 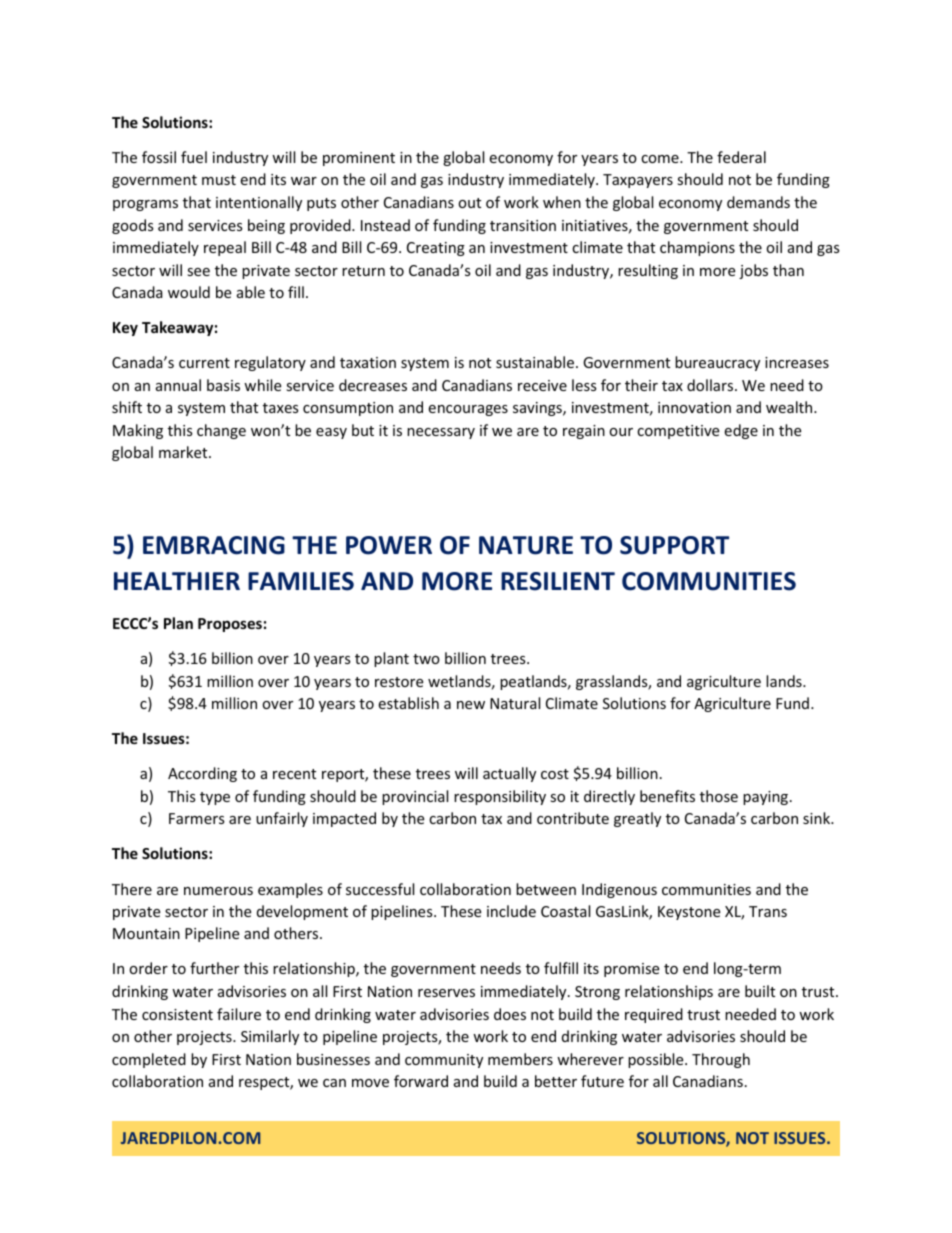 I want to click on Farmers, so click(x=197, y=818).
